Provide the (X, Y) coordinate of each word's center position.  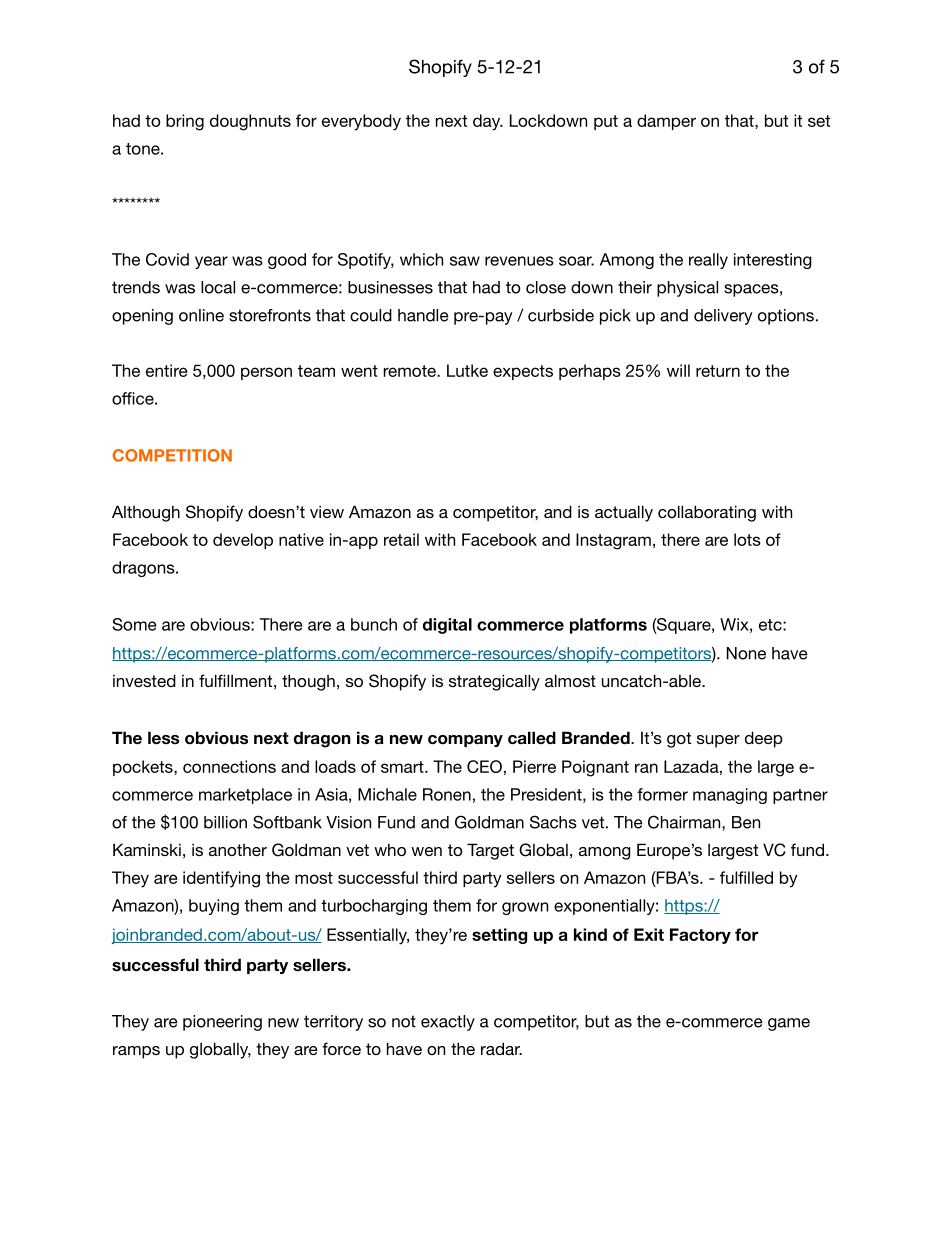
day (488, 122)
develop (243, 541)
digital (447, 626)
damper (666, 122)
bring (185, 122)
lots (747, 539)
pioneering (222, 1023)
